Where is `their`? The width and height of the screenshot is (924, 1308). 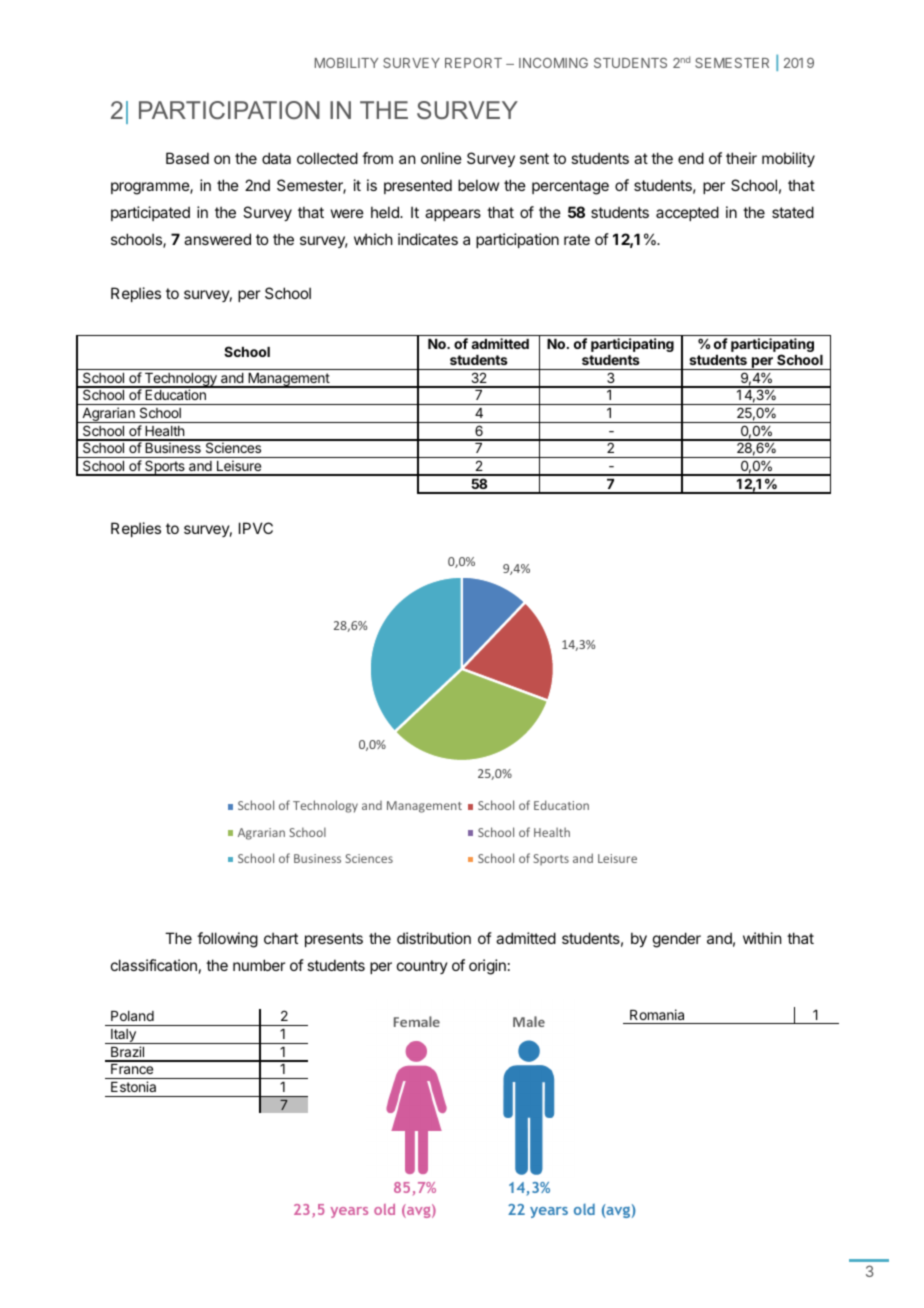 their is located at coordinates (741, 158).
